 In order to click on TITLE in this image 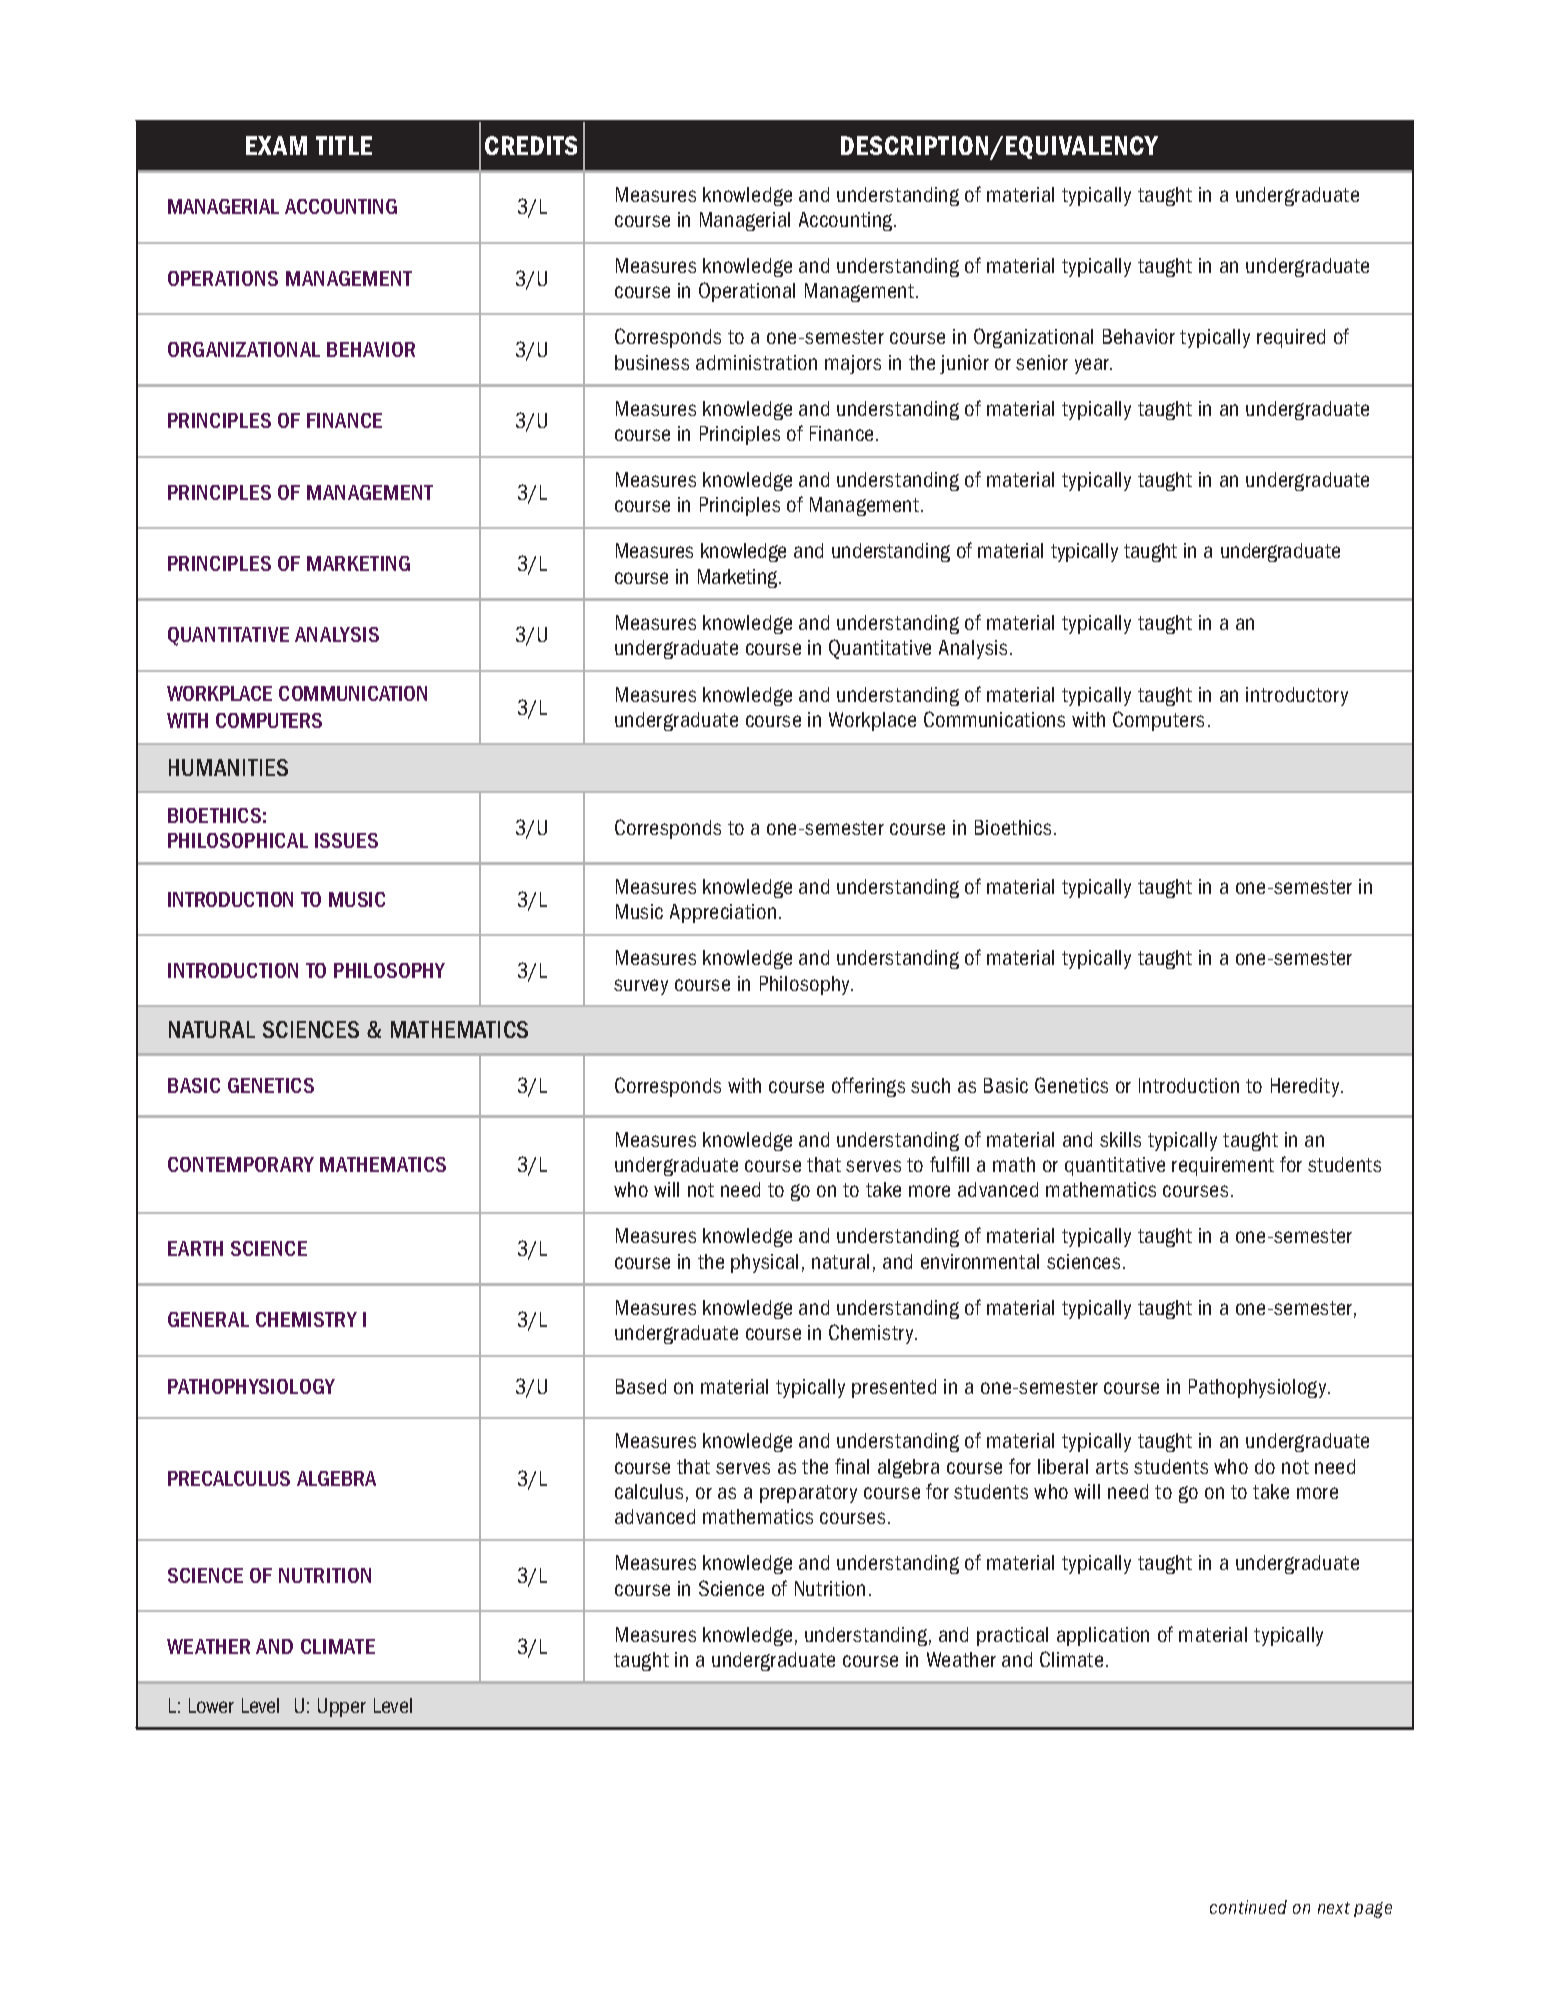, I will do `click(344, 145)`.
